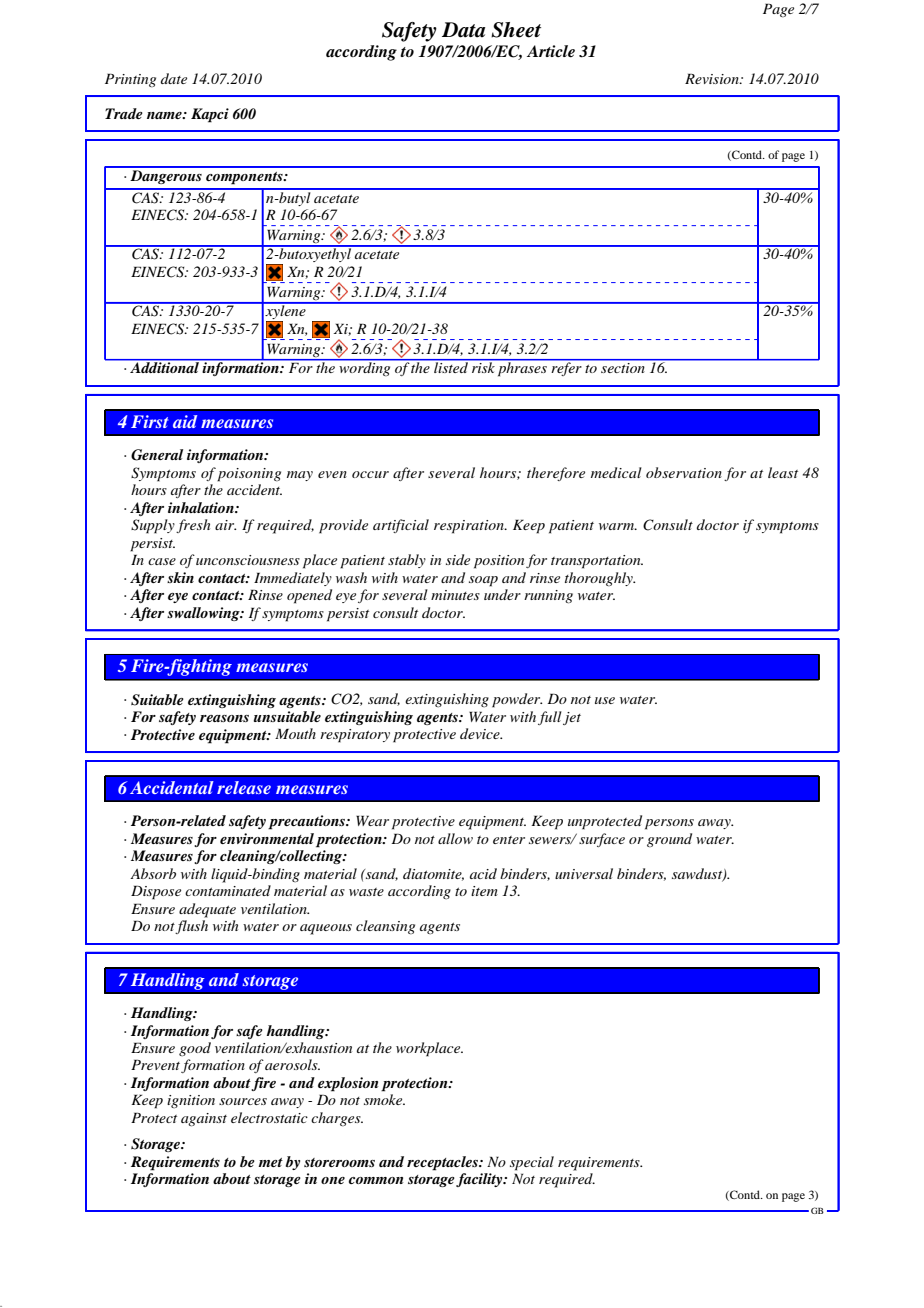  Describe the element at coordinates (622, 368) in the screenshot. I see `section` at that location.
